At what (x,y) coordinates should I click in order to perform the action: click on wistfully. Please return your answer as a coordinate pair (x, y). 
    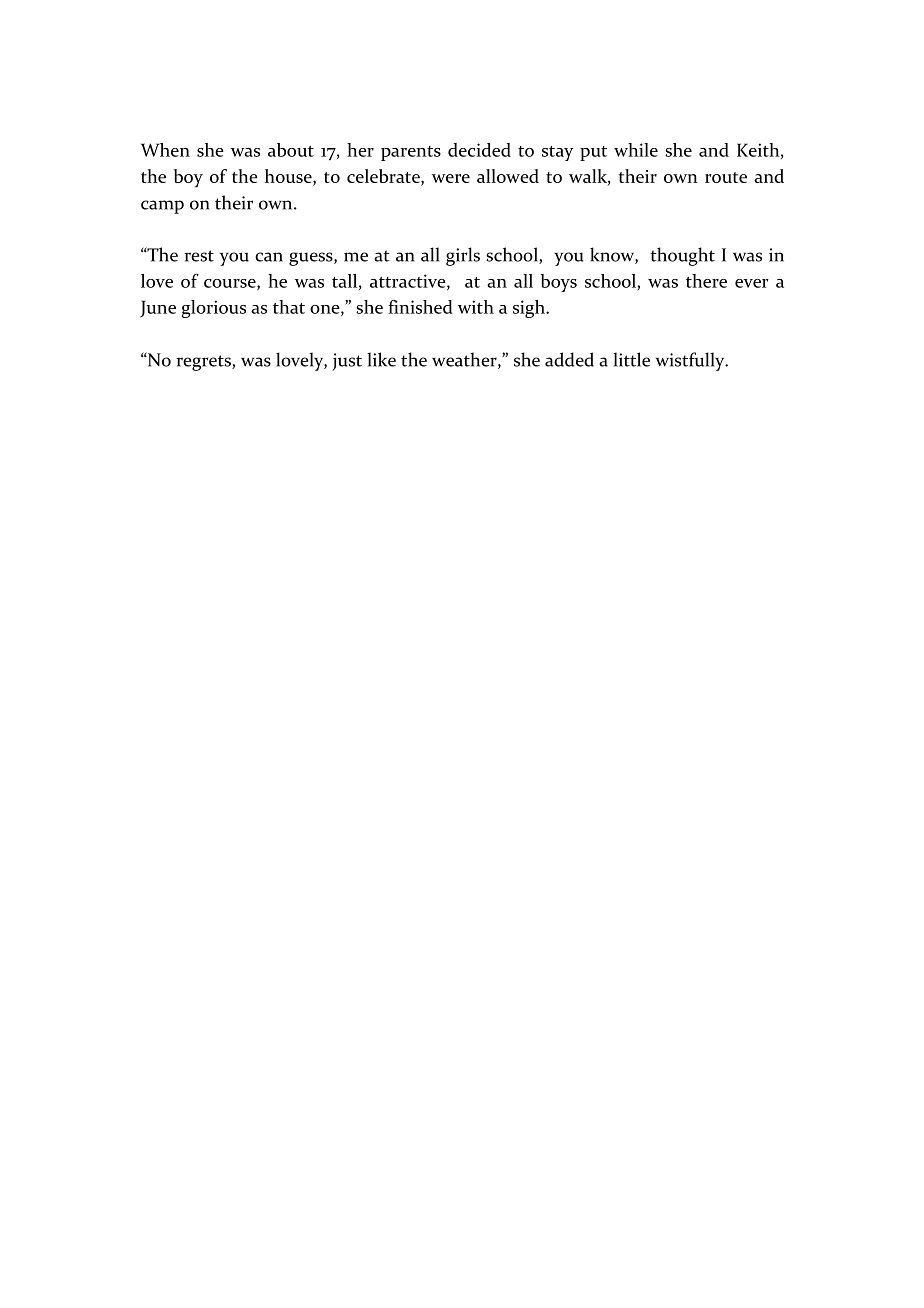
    Looking at the image, I should click on (691, 361).
